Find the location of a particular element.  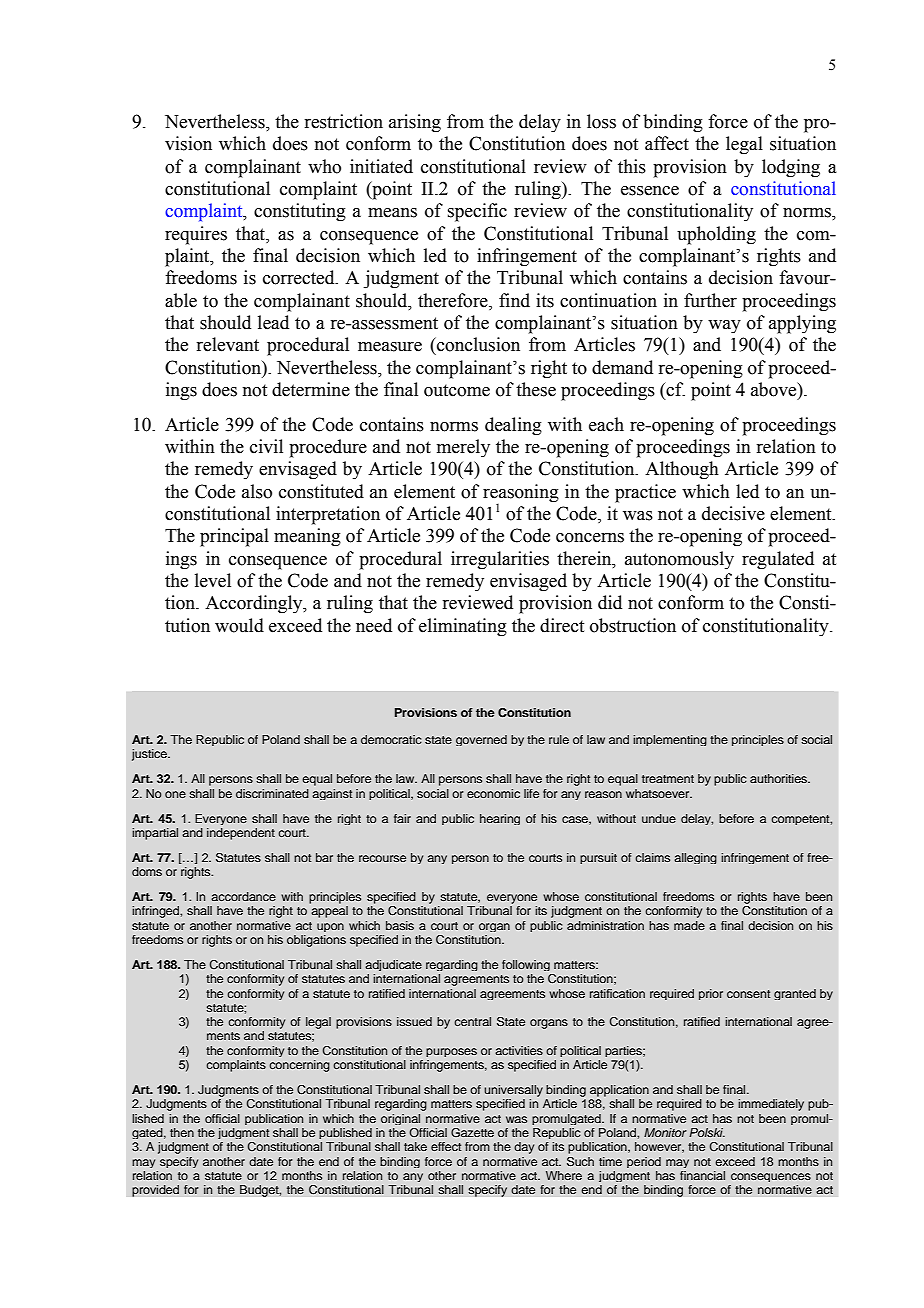

hearing is located at coordinates (500, 819).
